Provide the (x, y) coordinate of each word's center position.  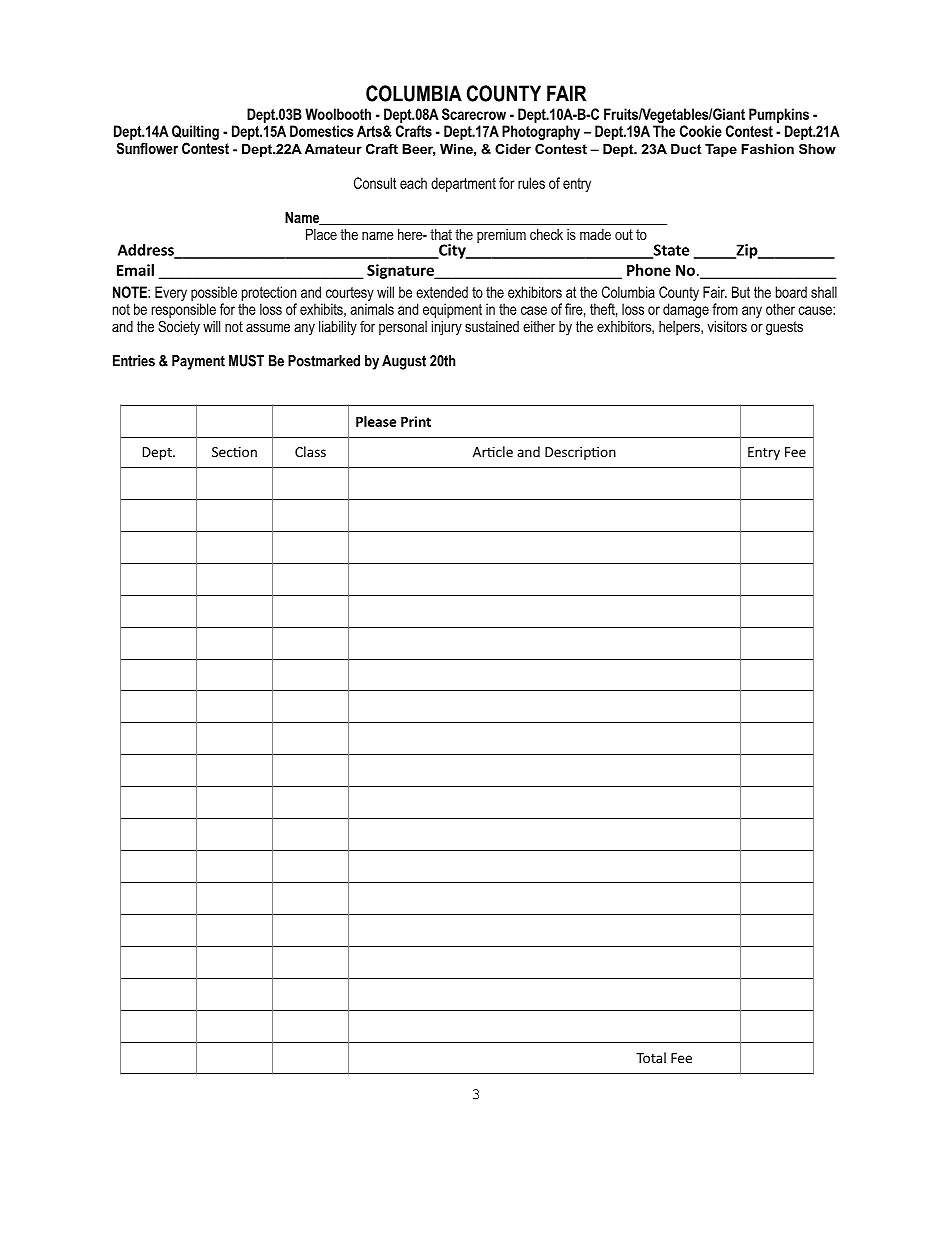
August (404, 362)
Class (310, 451)
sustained (492, 326)
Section (234, 452)
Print (416, 421)
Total (651, 1057)
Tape (721, 150)
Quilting (195, 134)
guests (784, 328)
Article (493, 451)
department (463, 184)
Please (376, 421)
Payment (198, 362)
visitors (727, 326)
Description (580, 453)
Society (179, 327)
